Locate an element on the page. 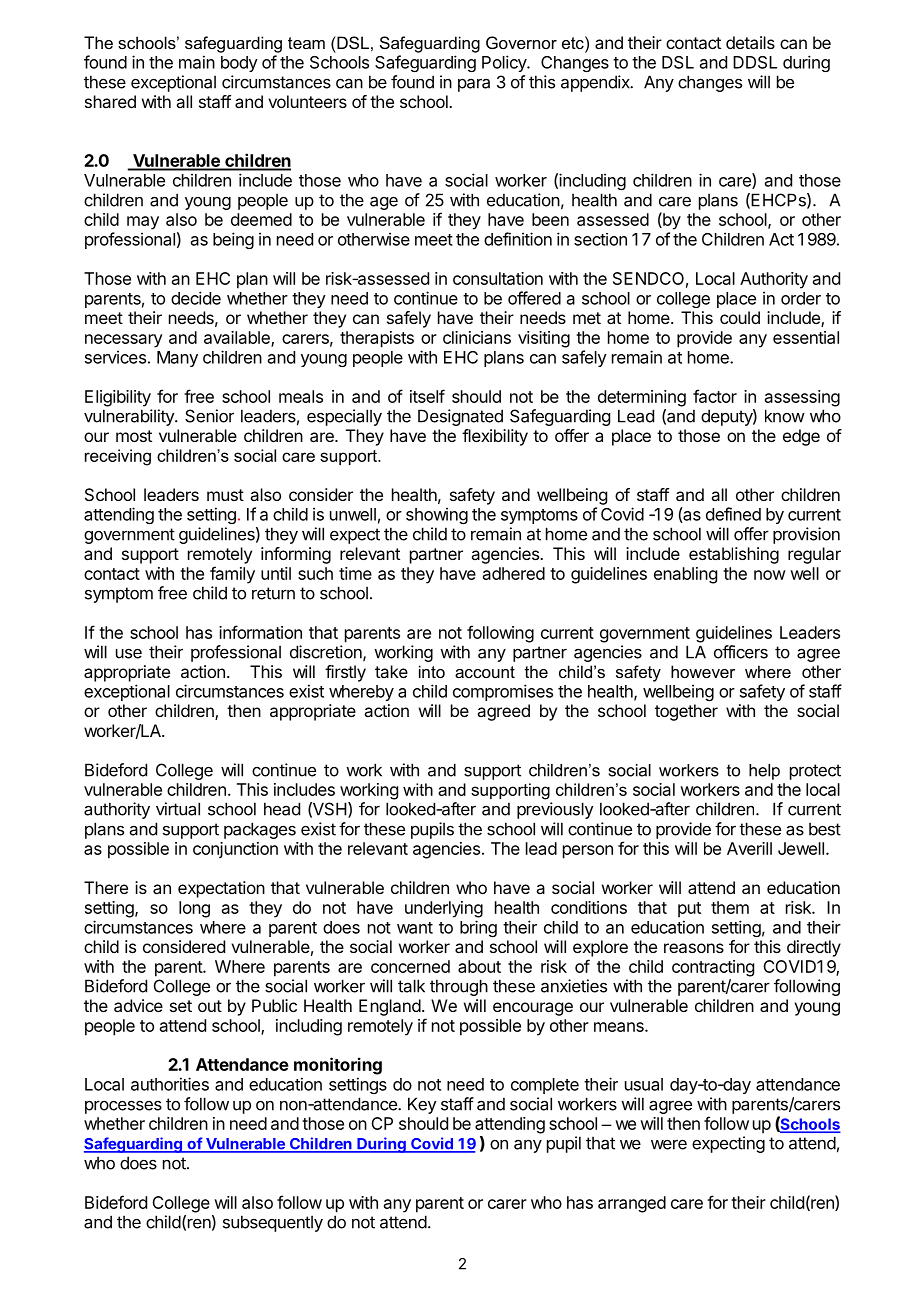  body is located at coordinates (239, 64).
